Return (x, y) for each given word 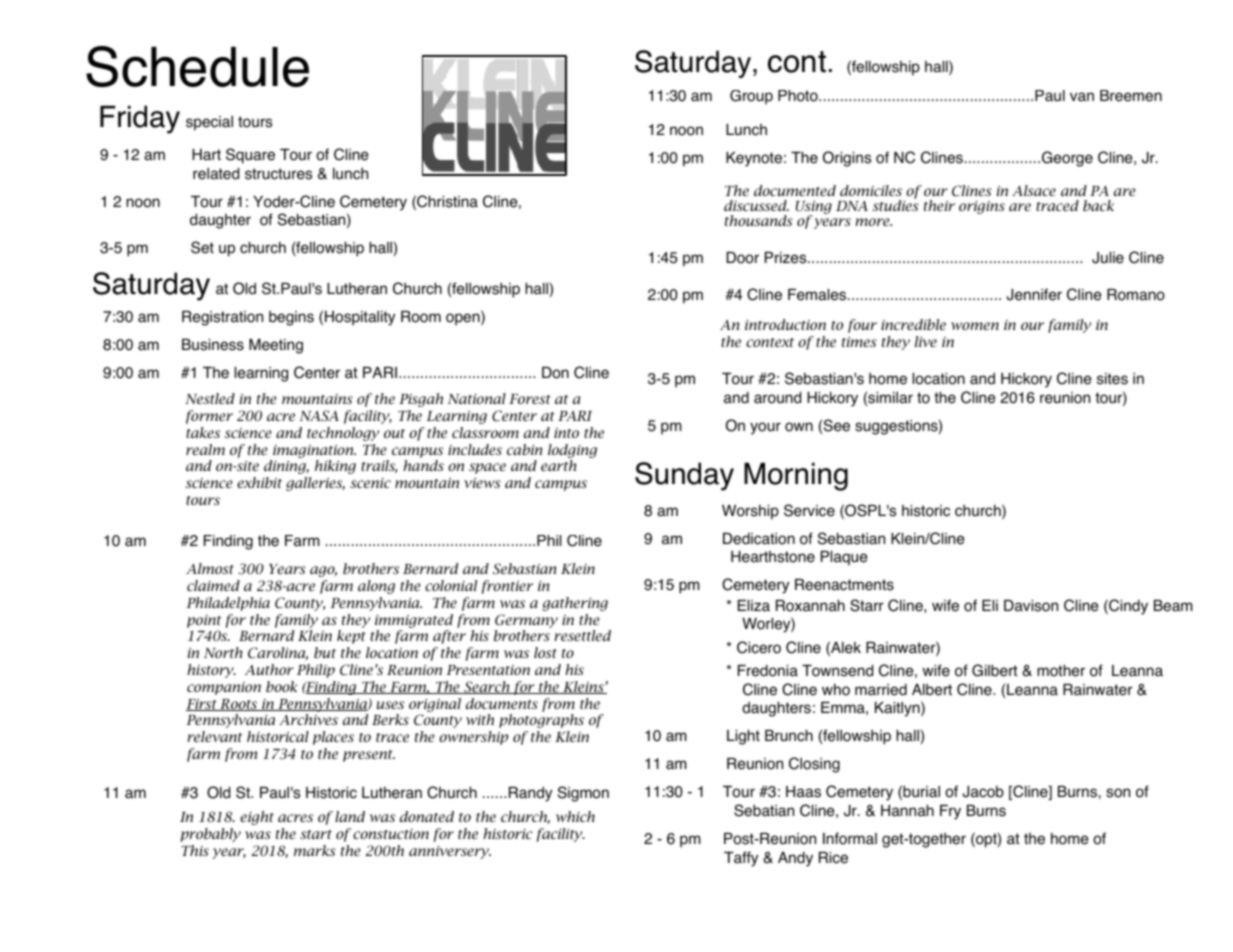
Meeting (276, 346)
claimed (213, 585)
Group (751, 97)
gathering (575, 604)
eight (257, 818)
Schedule (197, 66)
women (975, 326)
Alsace (1034, 190)
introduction (785, 324)
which (575, 816)
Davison (1031, 606)
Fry (950, 812)
